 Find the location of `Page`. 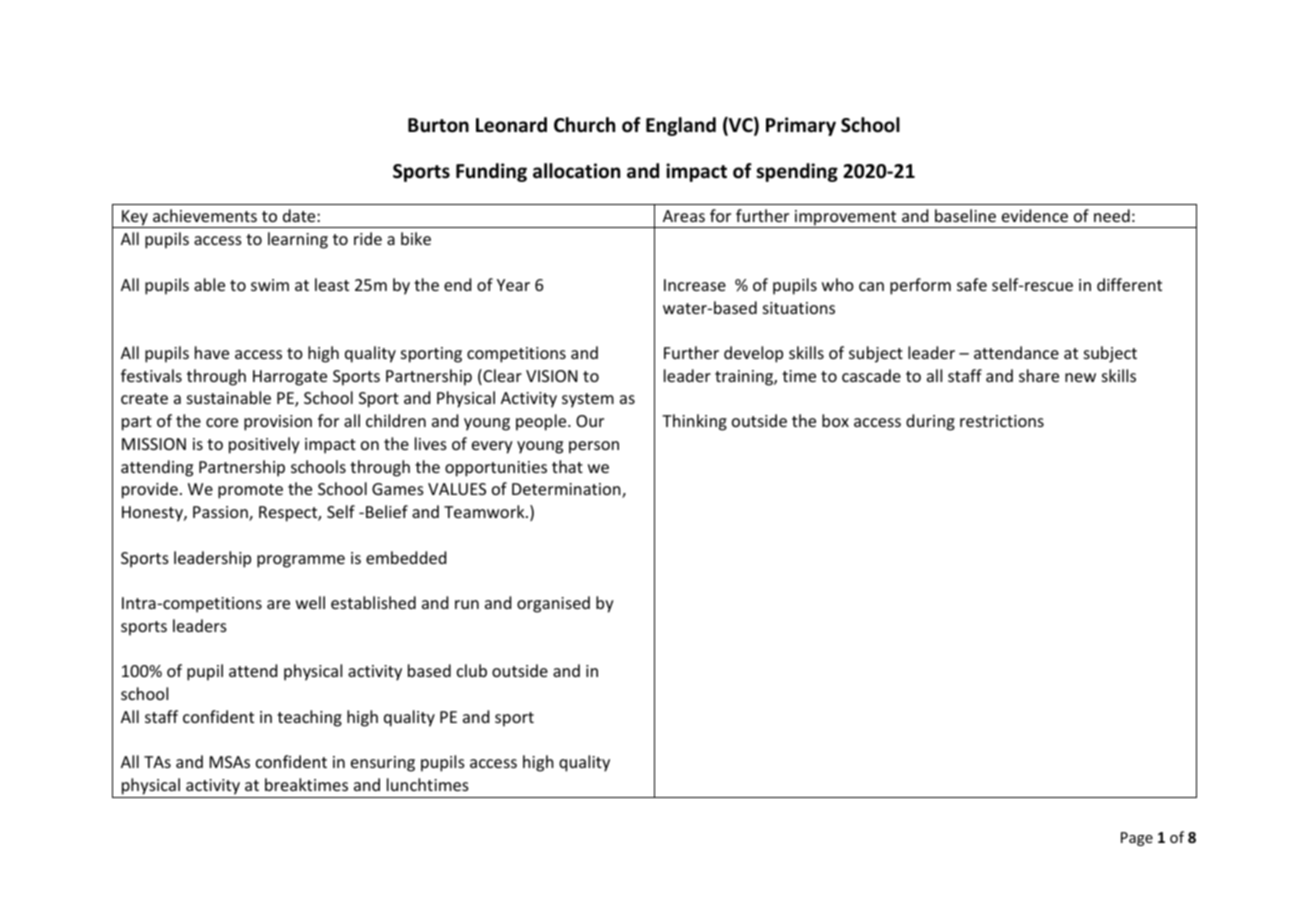

Page is located at coordinates (1137, 839).
